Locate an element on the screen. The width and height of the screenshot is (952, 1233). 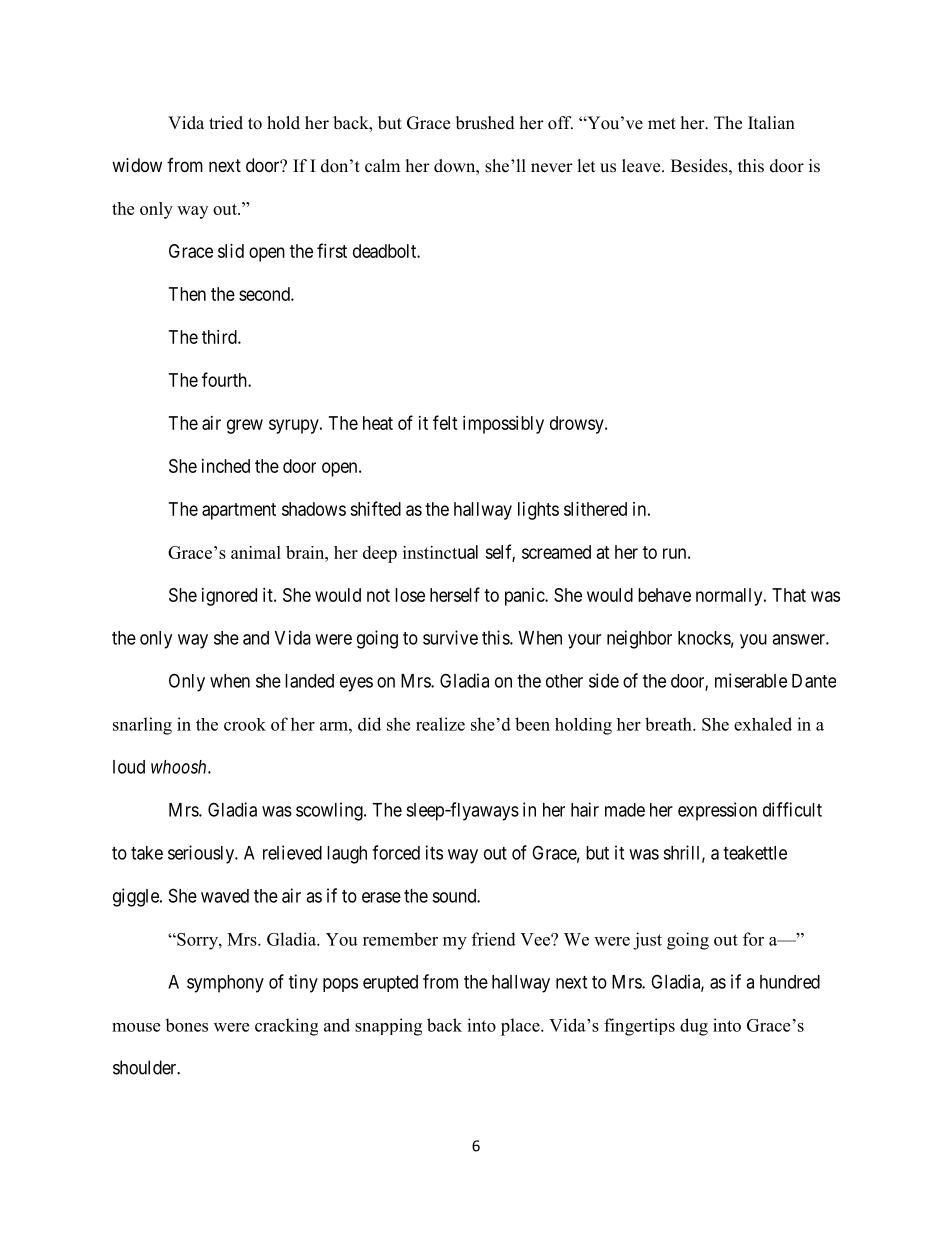
place is located at coordinates (521, 1027).
